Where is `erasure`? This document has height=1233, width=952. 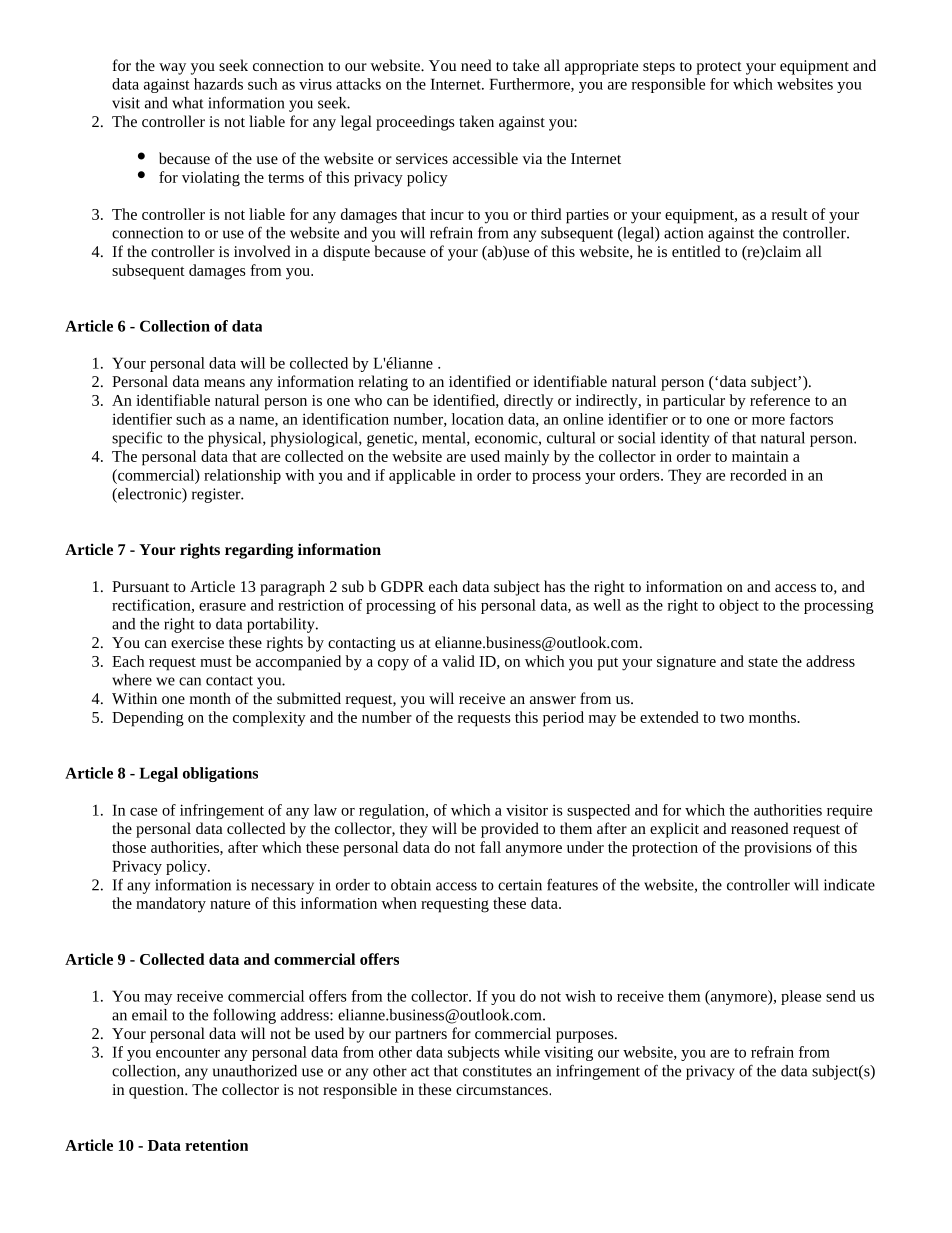
erasure is located at coordinates (222, 607).
